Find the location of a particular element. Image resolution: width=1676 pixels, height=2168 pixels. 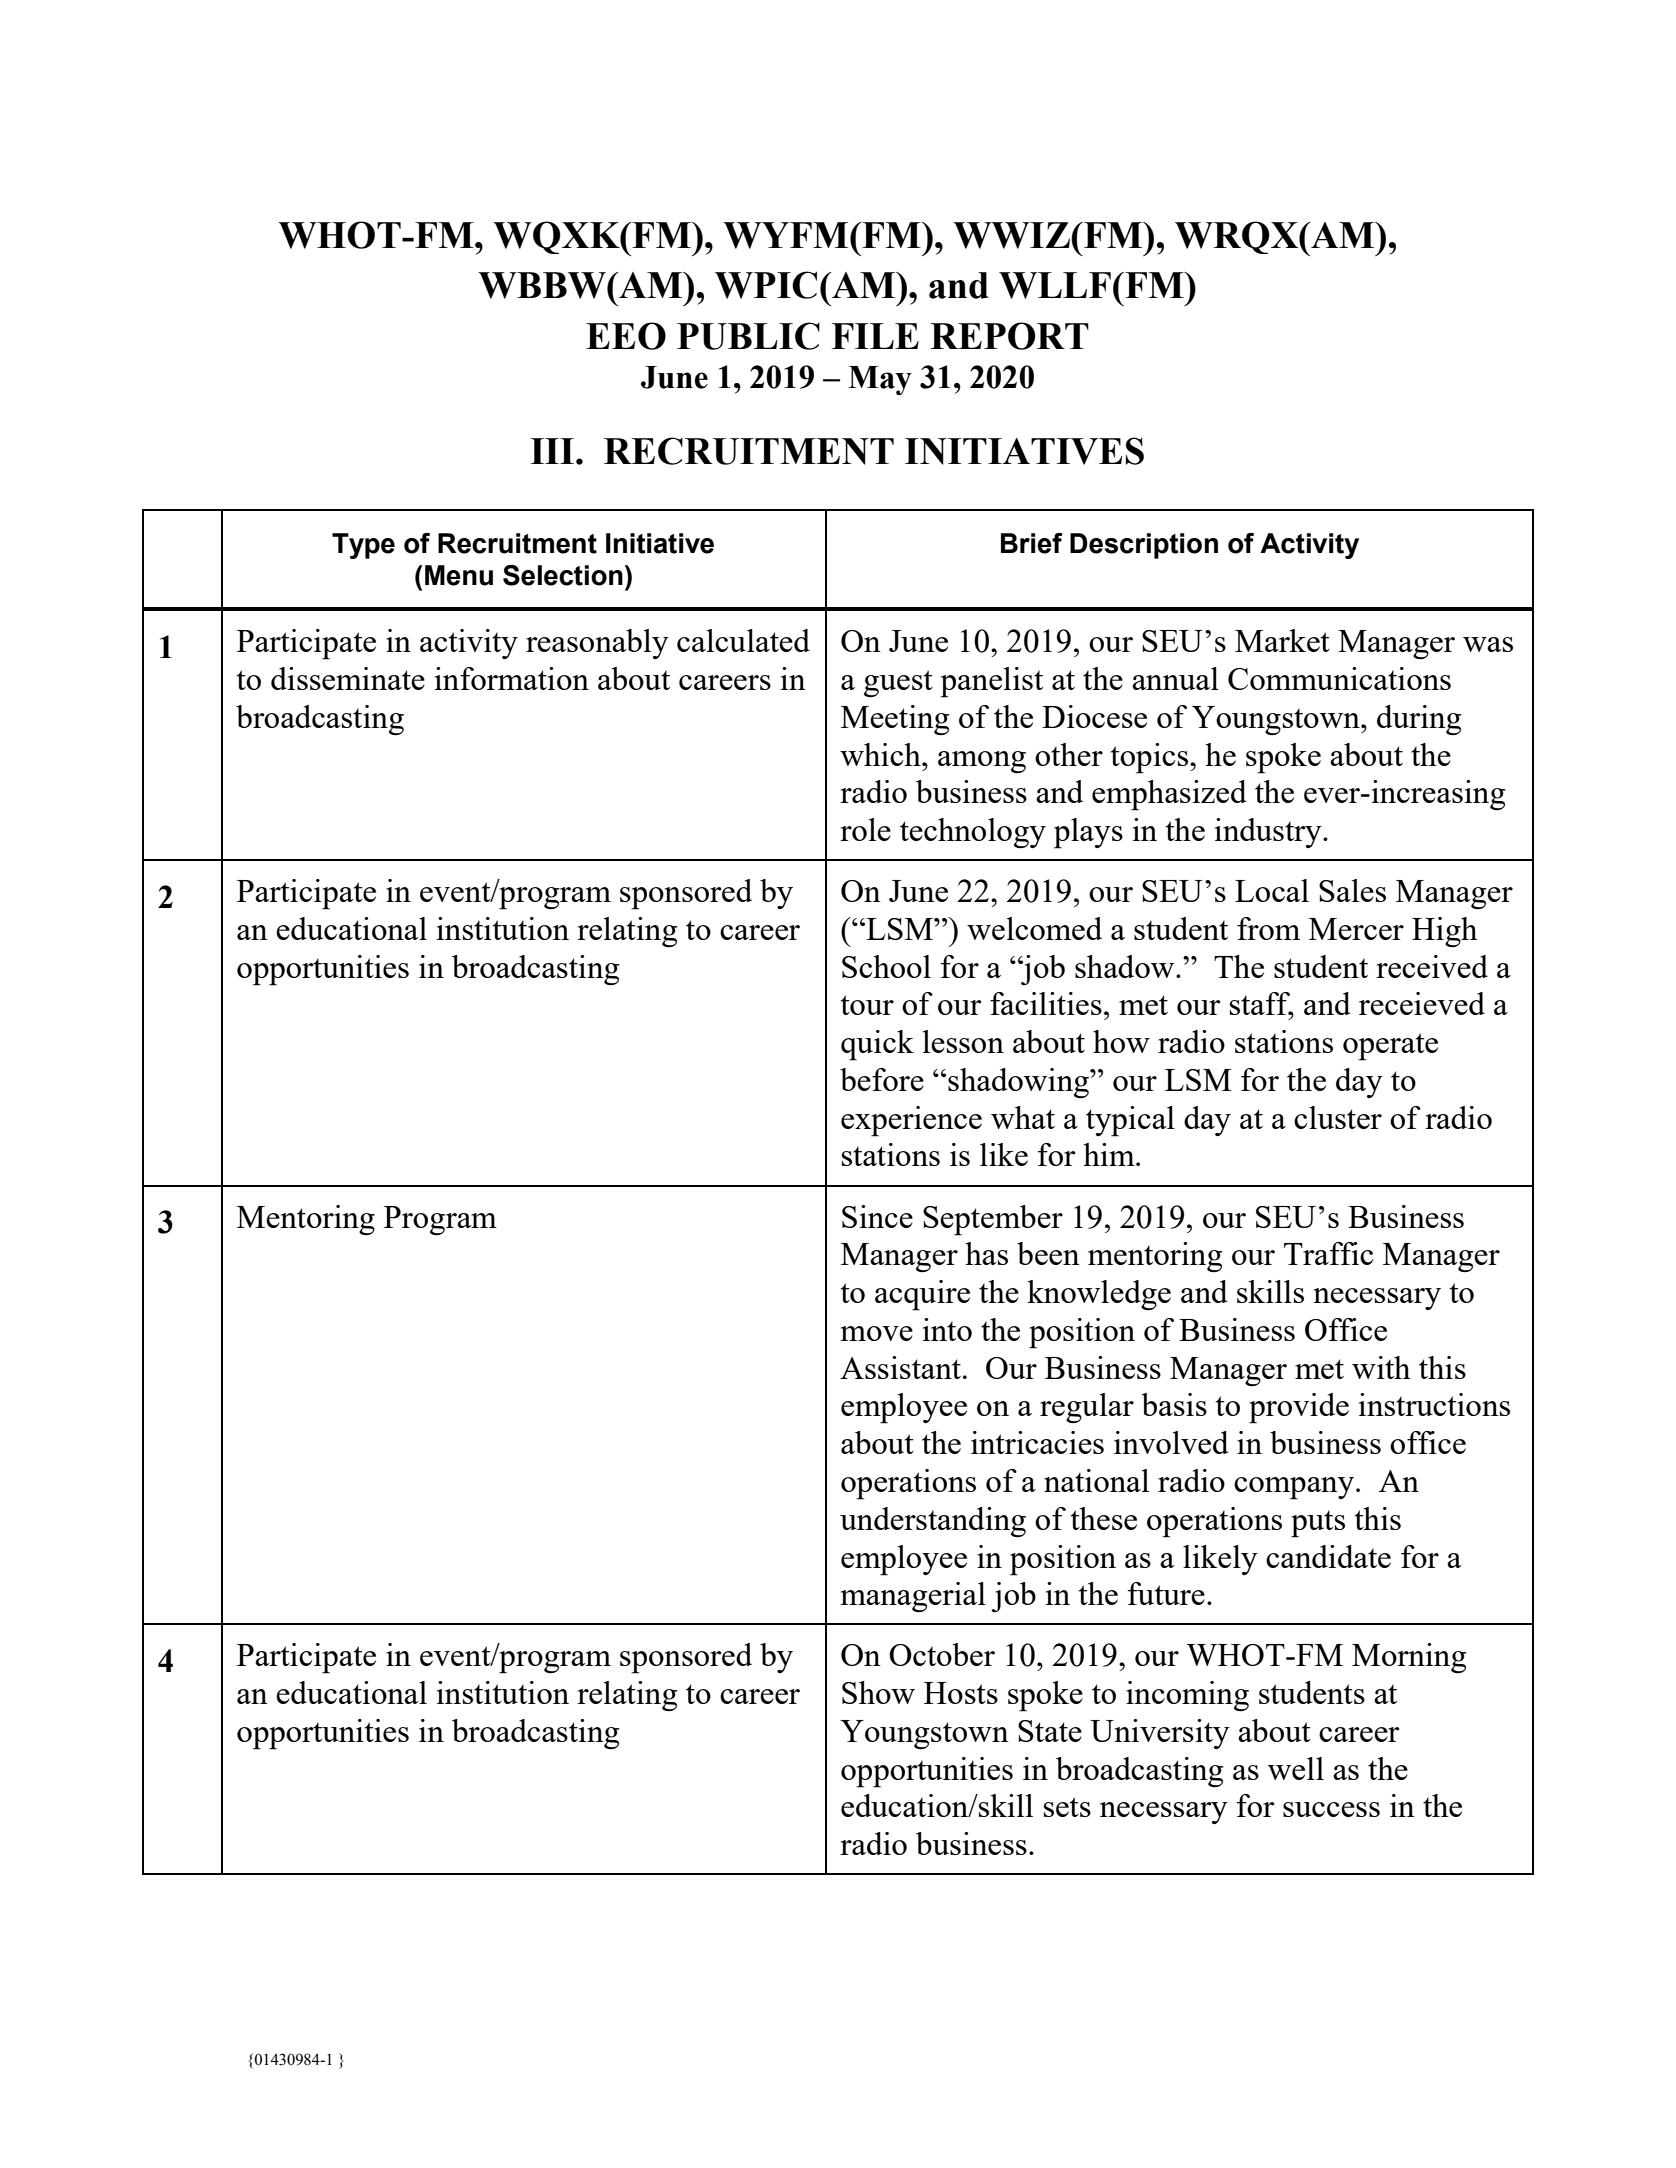

information is located at coordinates (512, 678).
